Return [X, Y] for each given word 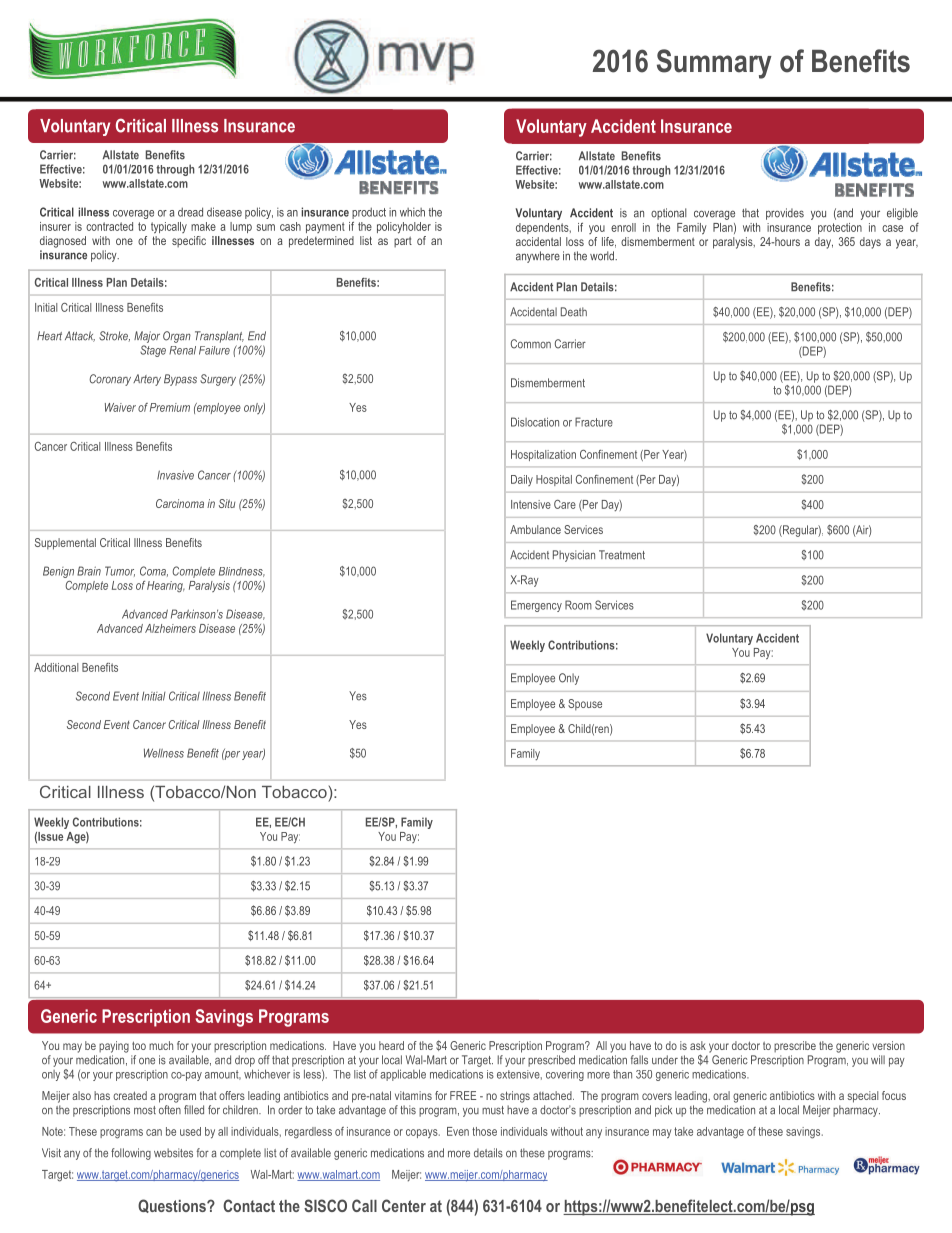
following [131, 1154]
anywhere [538, 257]
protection [840, 228]
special [862, 1097]
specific [189, 242]
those [484, 1131]
